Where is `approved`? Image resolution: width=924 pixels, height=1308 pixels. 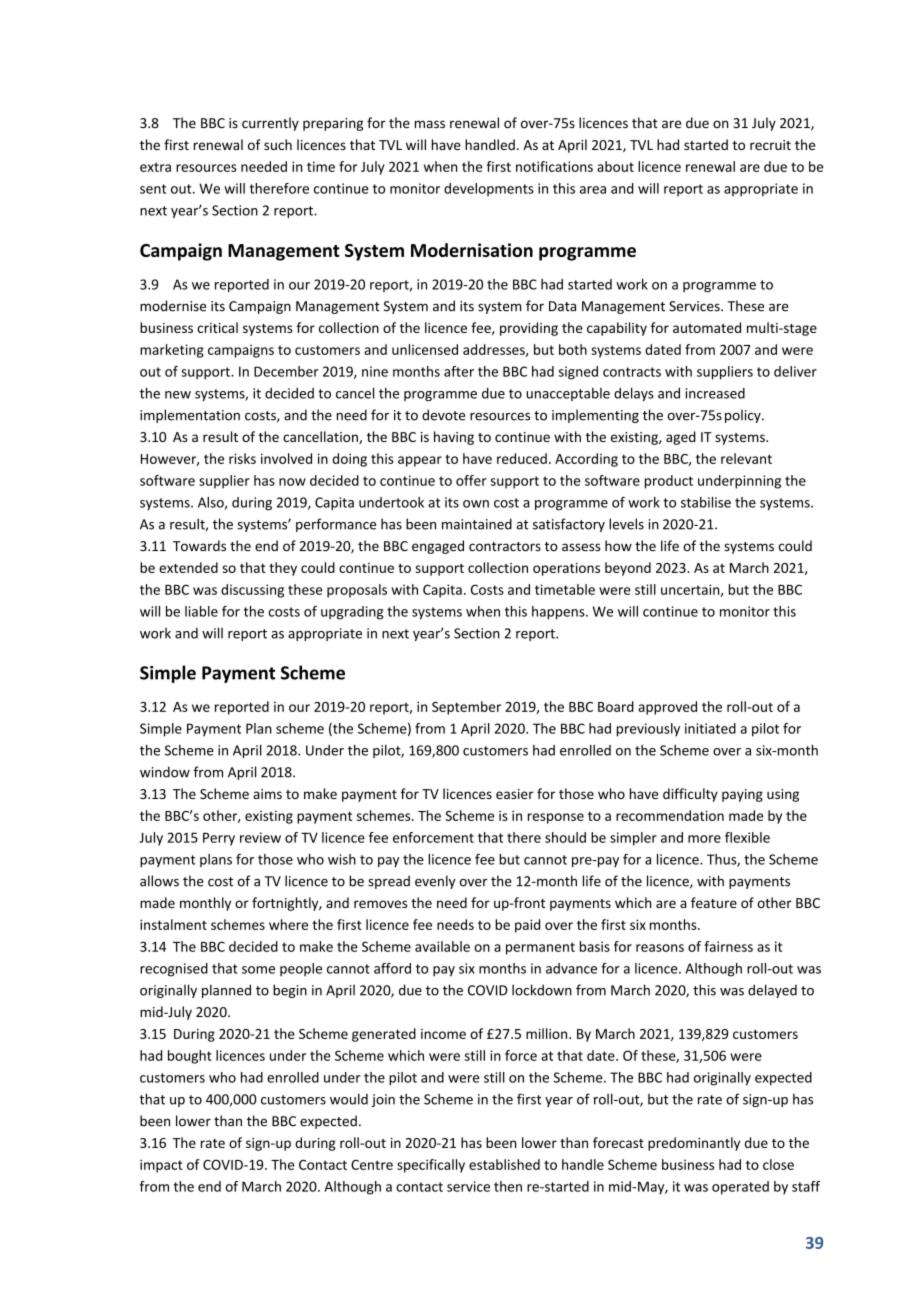 approved is located at coordinates (667, 708).
